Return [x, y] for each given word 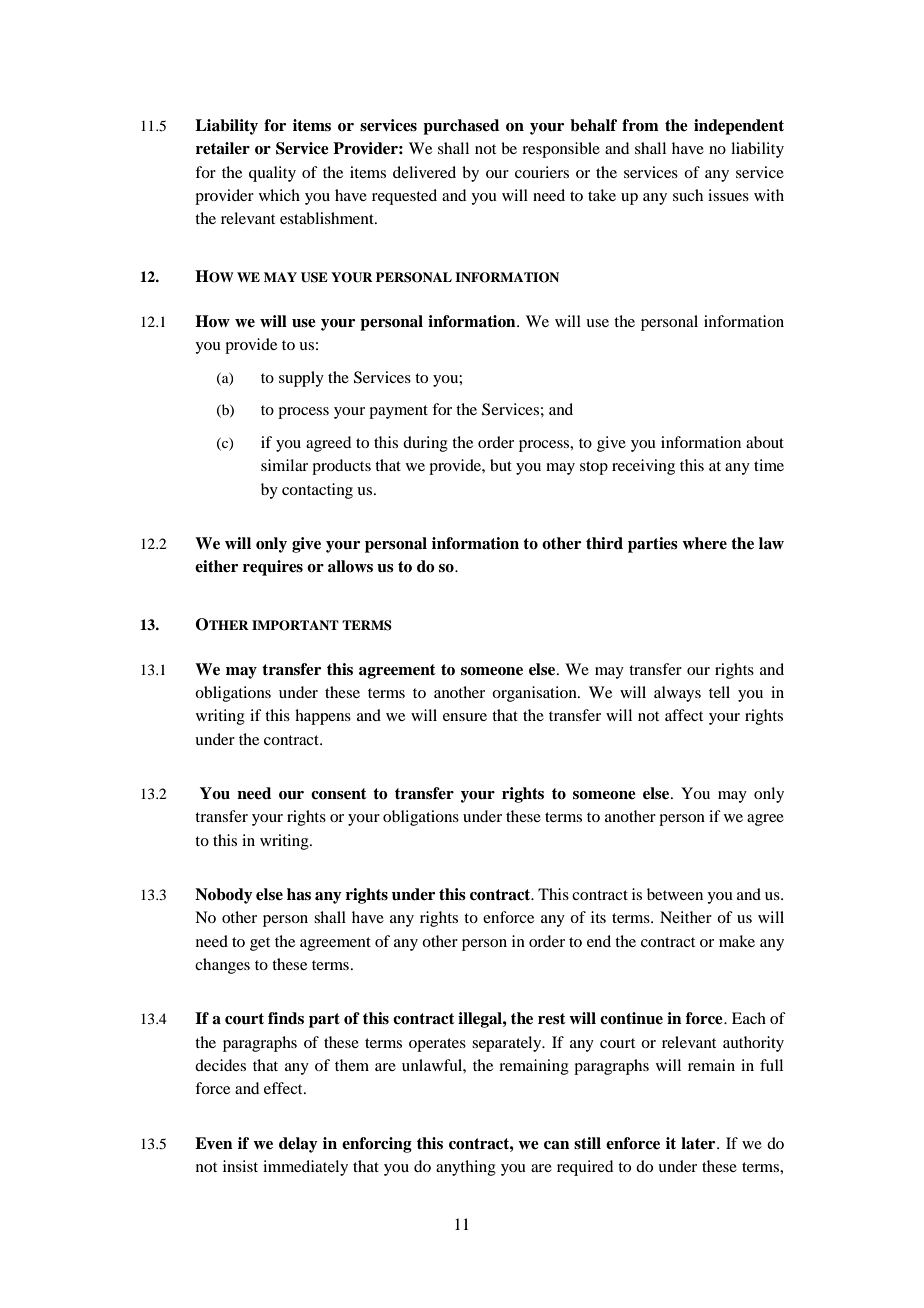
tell [719, 692]
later [699, 1143]
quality [272, 174]
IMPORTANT [295, 625]
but [501, 465]
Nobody [224, 896]
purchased [461, 127]
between [675, 894]
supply [301, 379]
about [765, 442]
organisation [535, 694]
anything [466, 1168]
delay [298, 1145]
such [688, 195]
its [598, 917]
